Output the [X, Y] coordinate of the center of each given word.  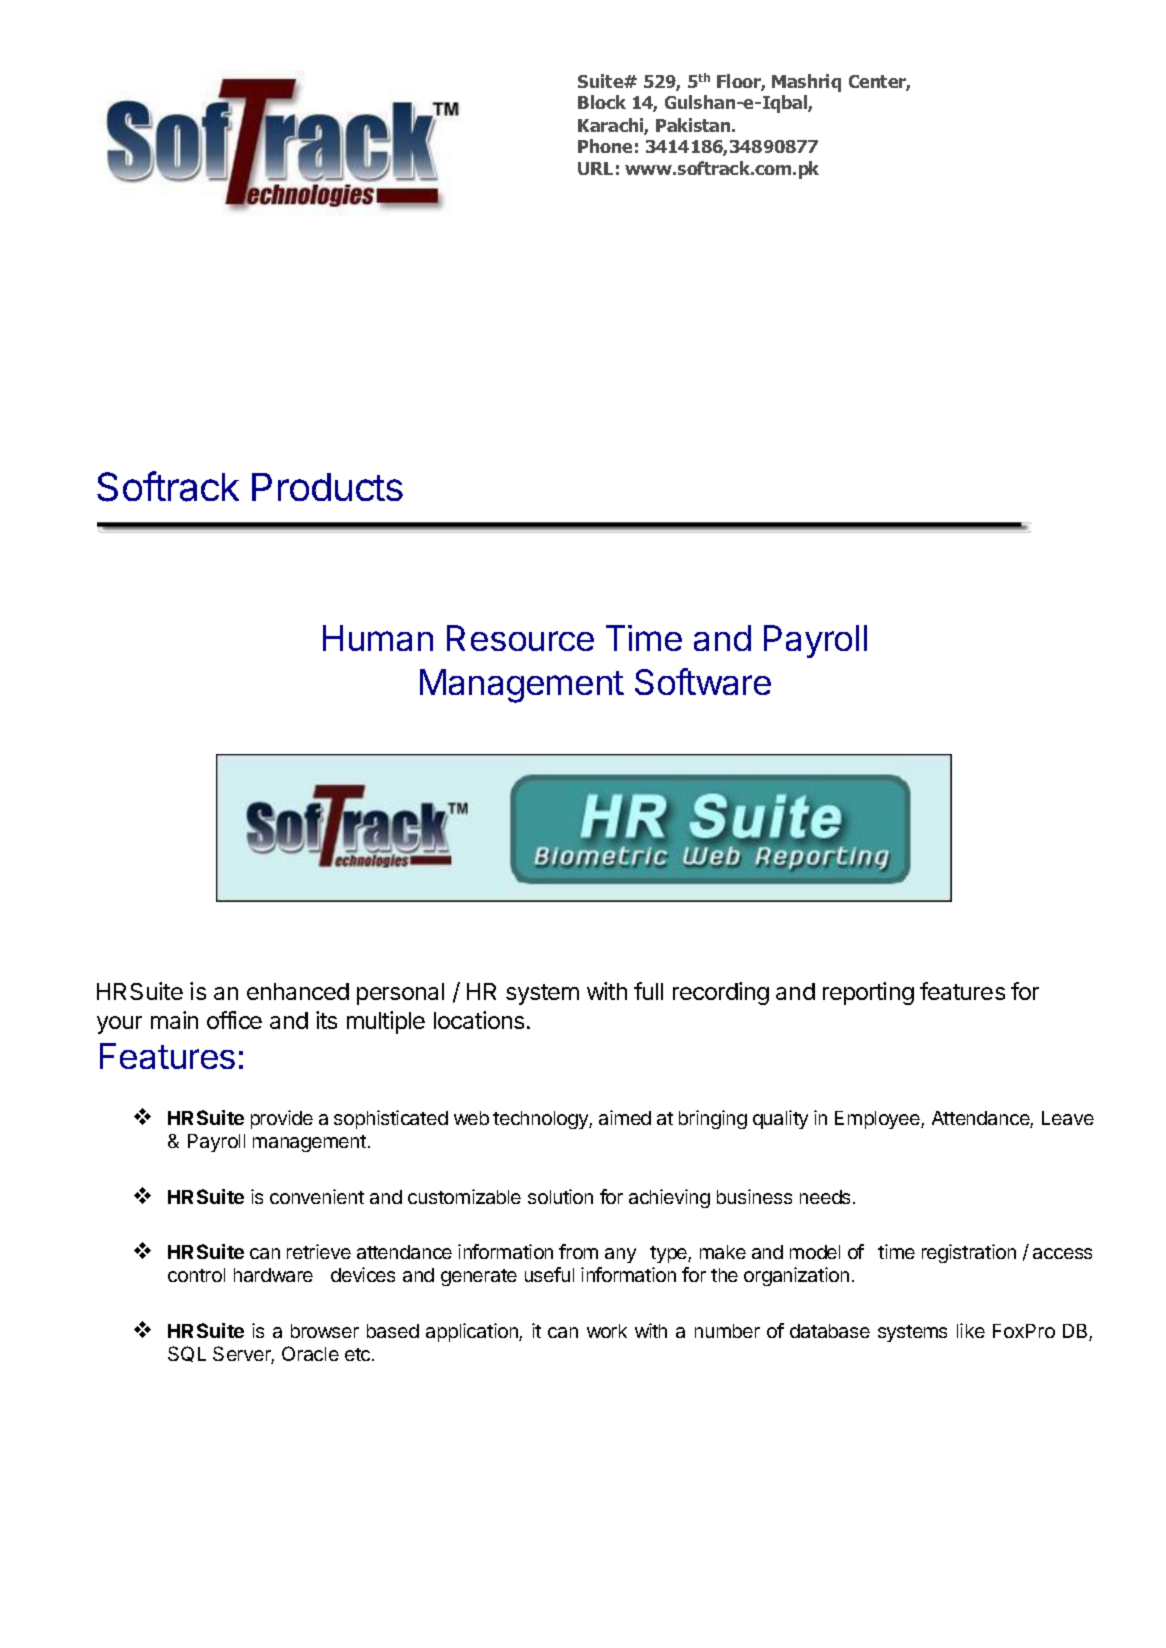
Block [602, 102]
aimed [625, 1117]
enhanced [298, 991]
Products [327, 487]
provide [282, 1119]
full [648, 991]
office [234, 1020]
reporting [868, 993]
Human [378, 638]
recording [721, 993]
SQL [187, 1354]
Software [703, 681]
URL [595, 168]
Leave [1068, 1118]
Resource [520, 638]
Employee [878, 1120]
